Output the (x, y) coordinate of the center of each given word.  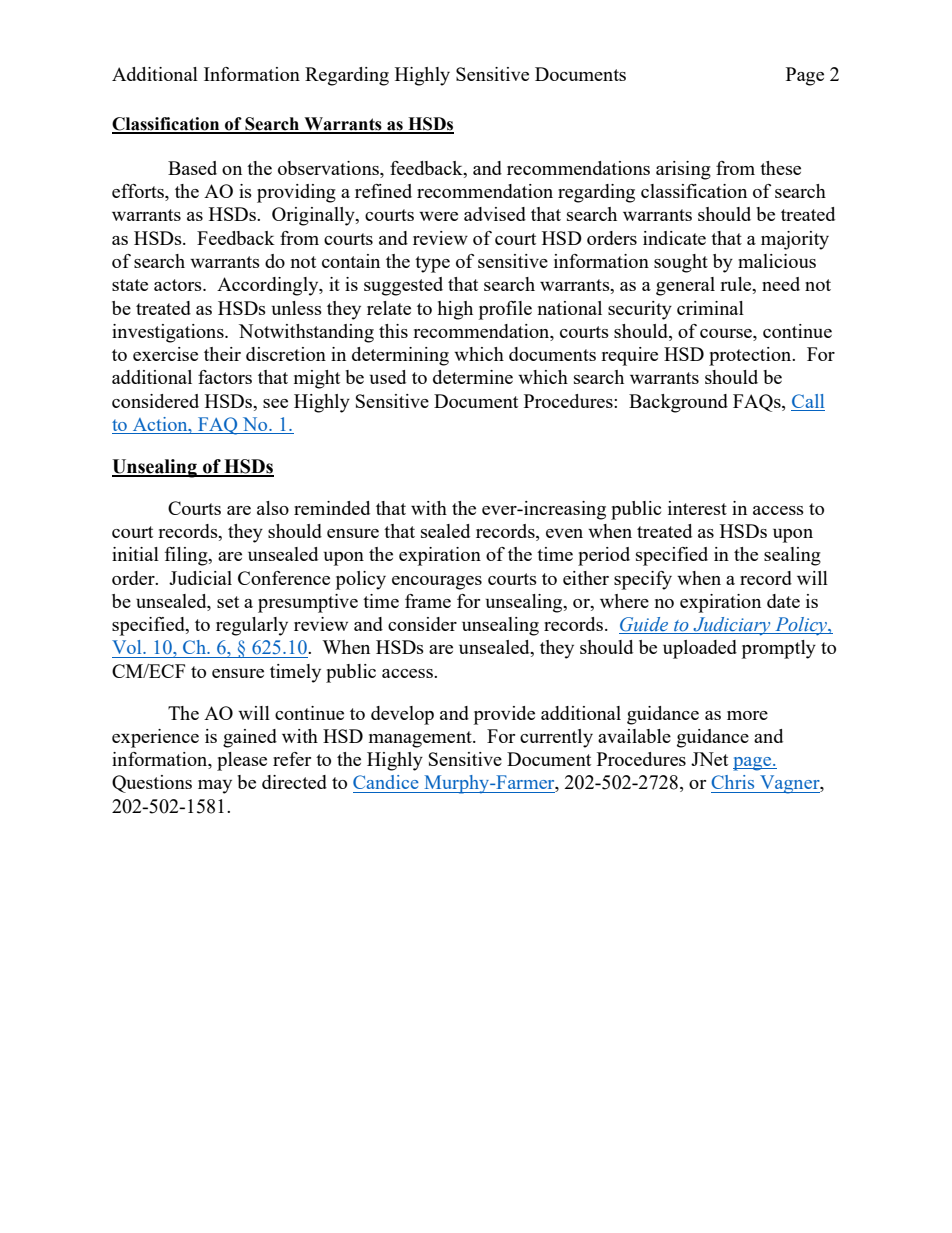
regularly (252, 626)
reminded (332, 508)
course (727, 333)
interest (697, 508)
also (273, 508)
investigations (169, 333)
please (242, 761)
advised (495, 214)
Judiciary (732, 626)
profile (505, 310)
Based (192, 168)
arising (683, 170)
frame (428, 601)
